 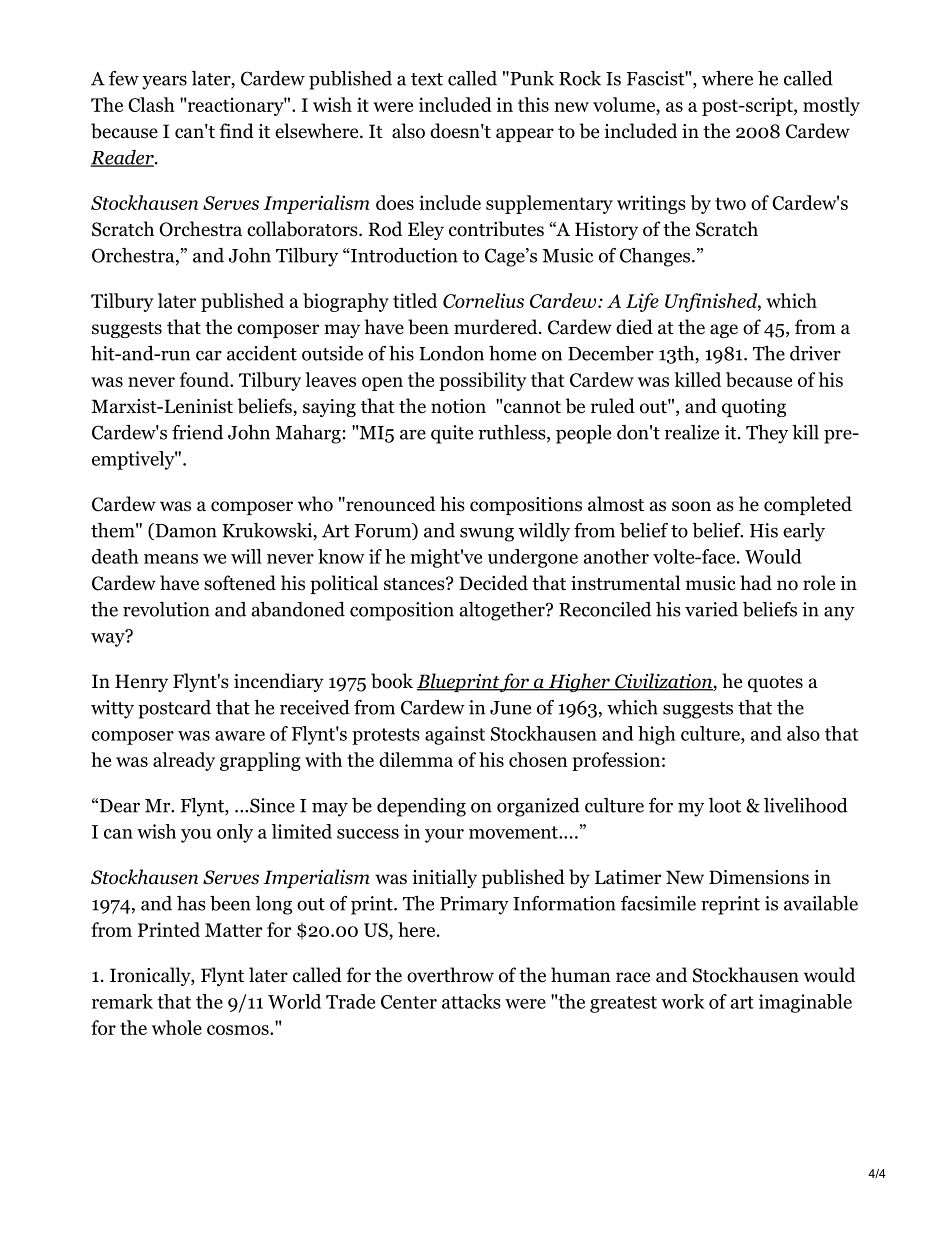 I want to click on imaginable, so click(x=805, y=1003).
